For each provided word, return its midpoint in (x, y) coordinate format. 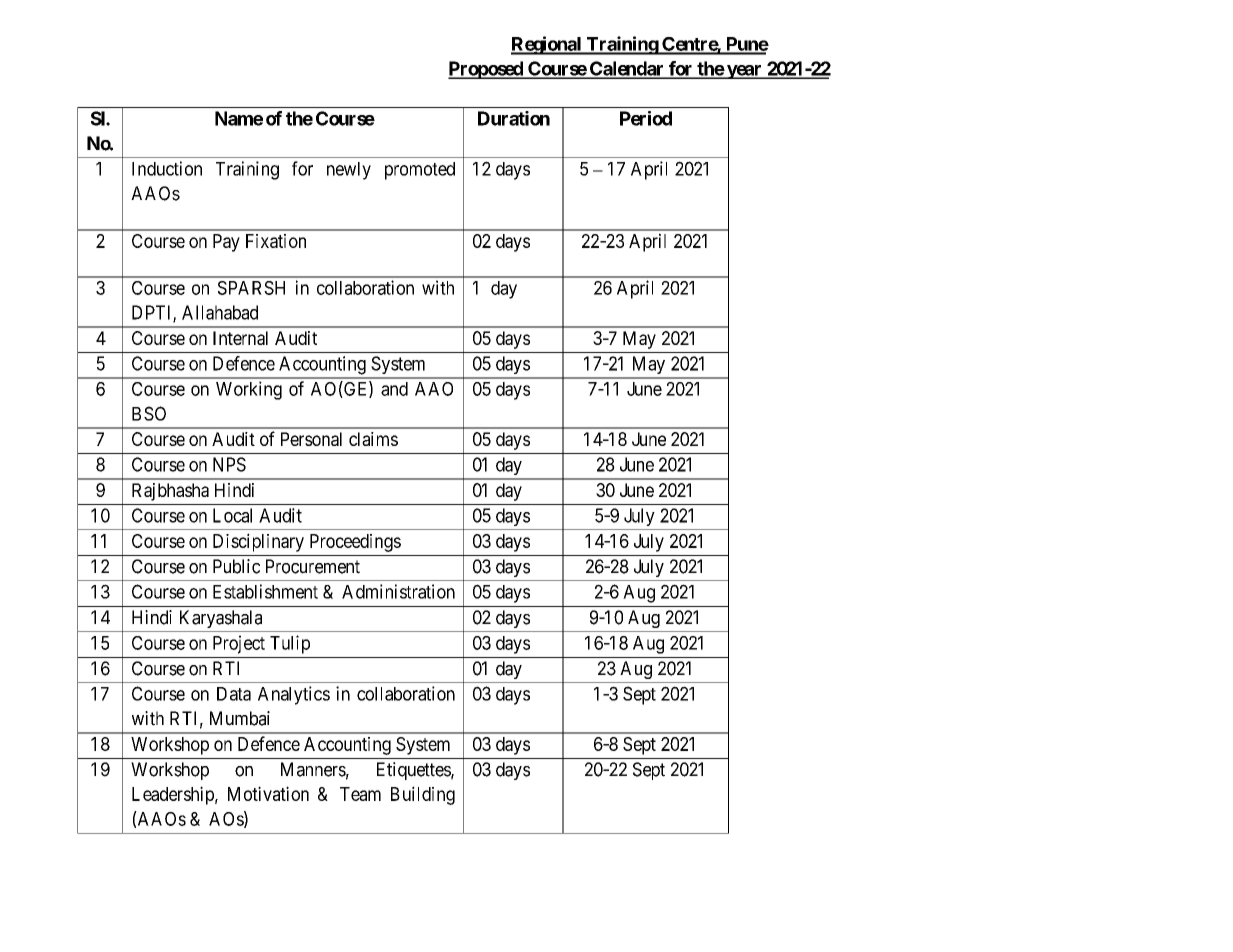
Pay (226, 243)
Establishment (265, 591)
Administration (398, 591)
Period (646, 118)
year (744, 72)
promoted (420, 171)
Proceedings (355, 543)
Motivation (268, 793)
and (394, 389)
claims (373, 439)
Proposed (486, 70)
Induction (167, 168)
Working (249, 390)
